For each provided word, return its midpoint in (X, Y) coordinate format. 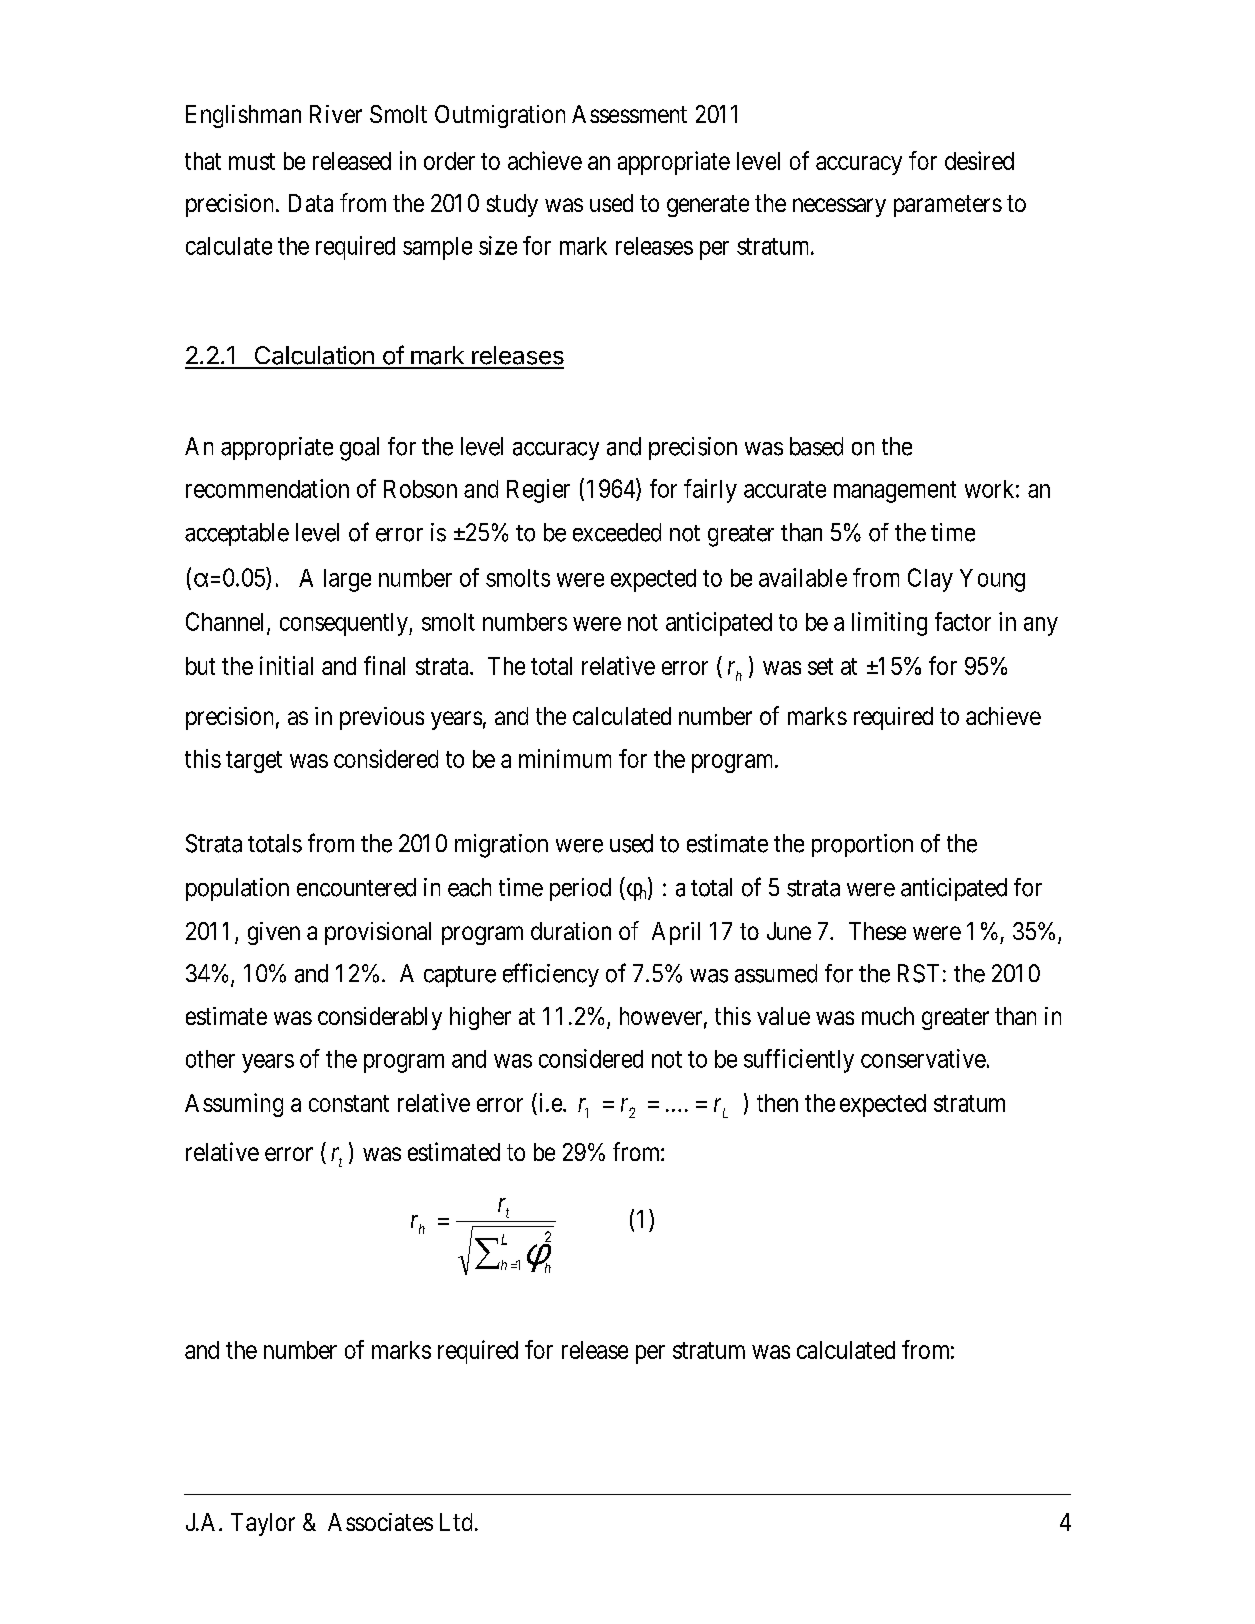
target (254, 762)
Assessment (629, 114)
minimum (565, 758)
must (252, 161)
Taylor (263, 1524)
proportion (862, 845)
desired (979, 160)
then (777, 1103)
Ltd (456, 1522)
